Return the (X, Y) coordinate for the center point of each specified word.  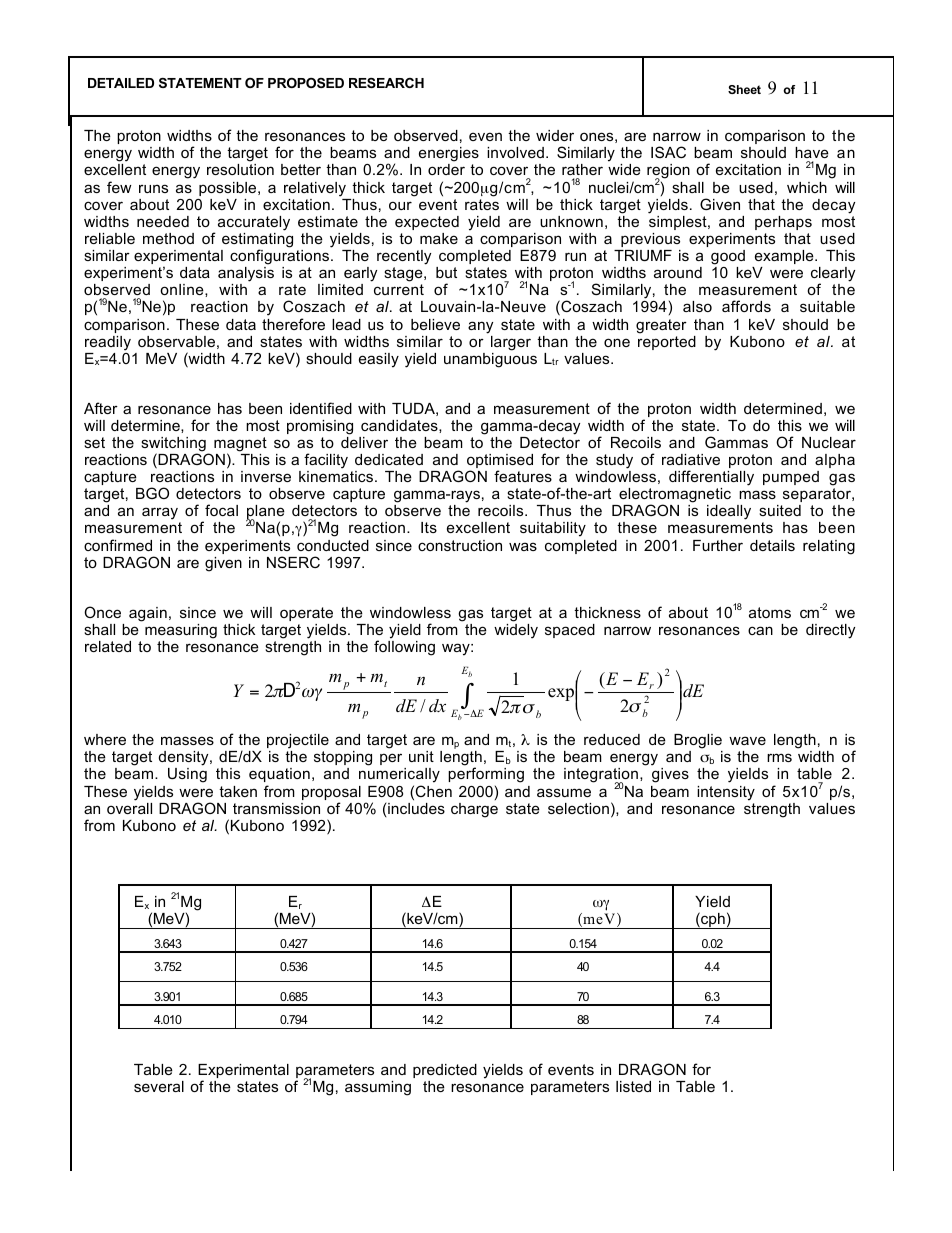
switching (174, 445)
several (159, 1086)
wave (747, 740)
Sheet (744, 89)
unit (421, 756)
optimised (500, 462)
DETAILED (121, 83)
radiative (691, 459)
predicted (445, 1071)
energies (449, 156)
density (185, 760)
